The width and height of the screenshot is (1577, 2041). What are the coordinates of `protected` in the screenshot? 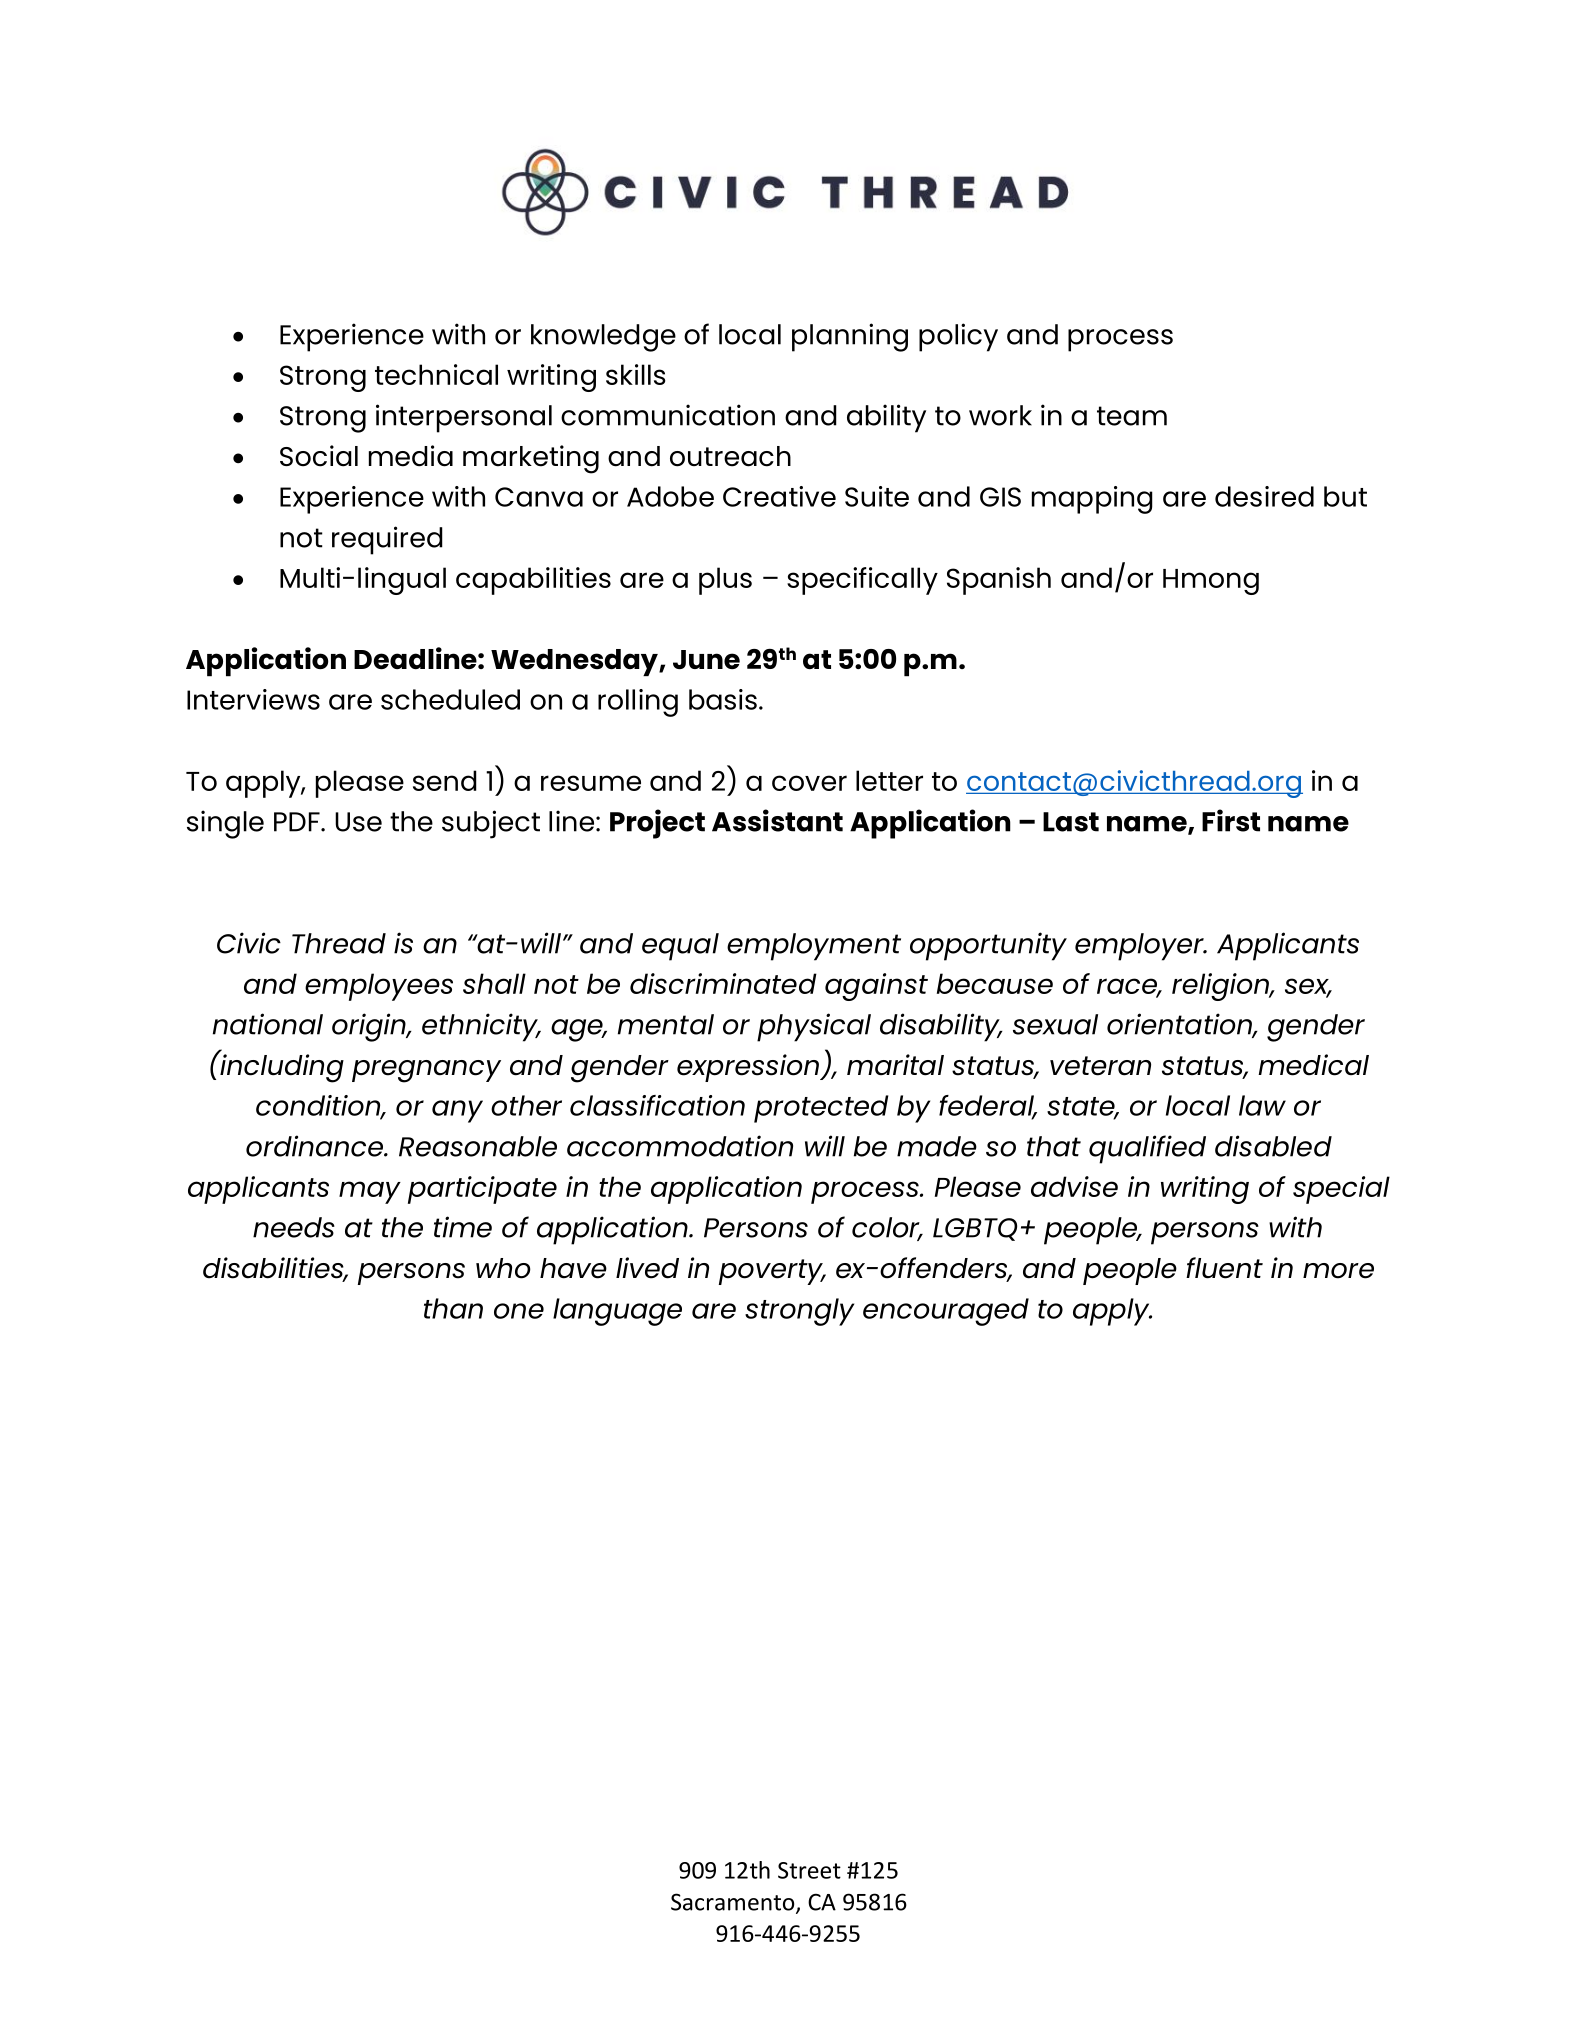 It's located at (821, 1109).
